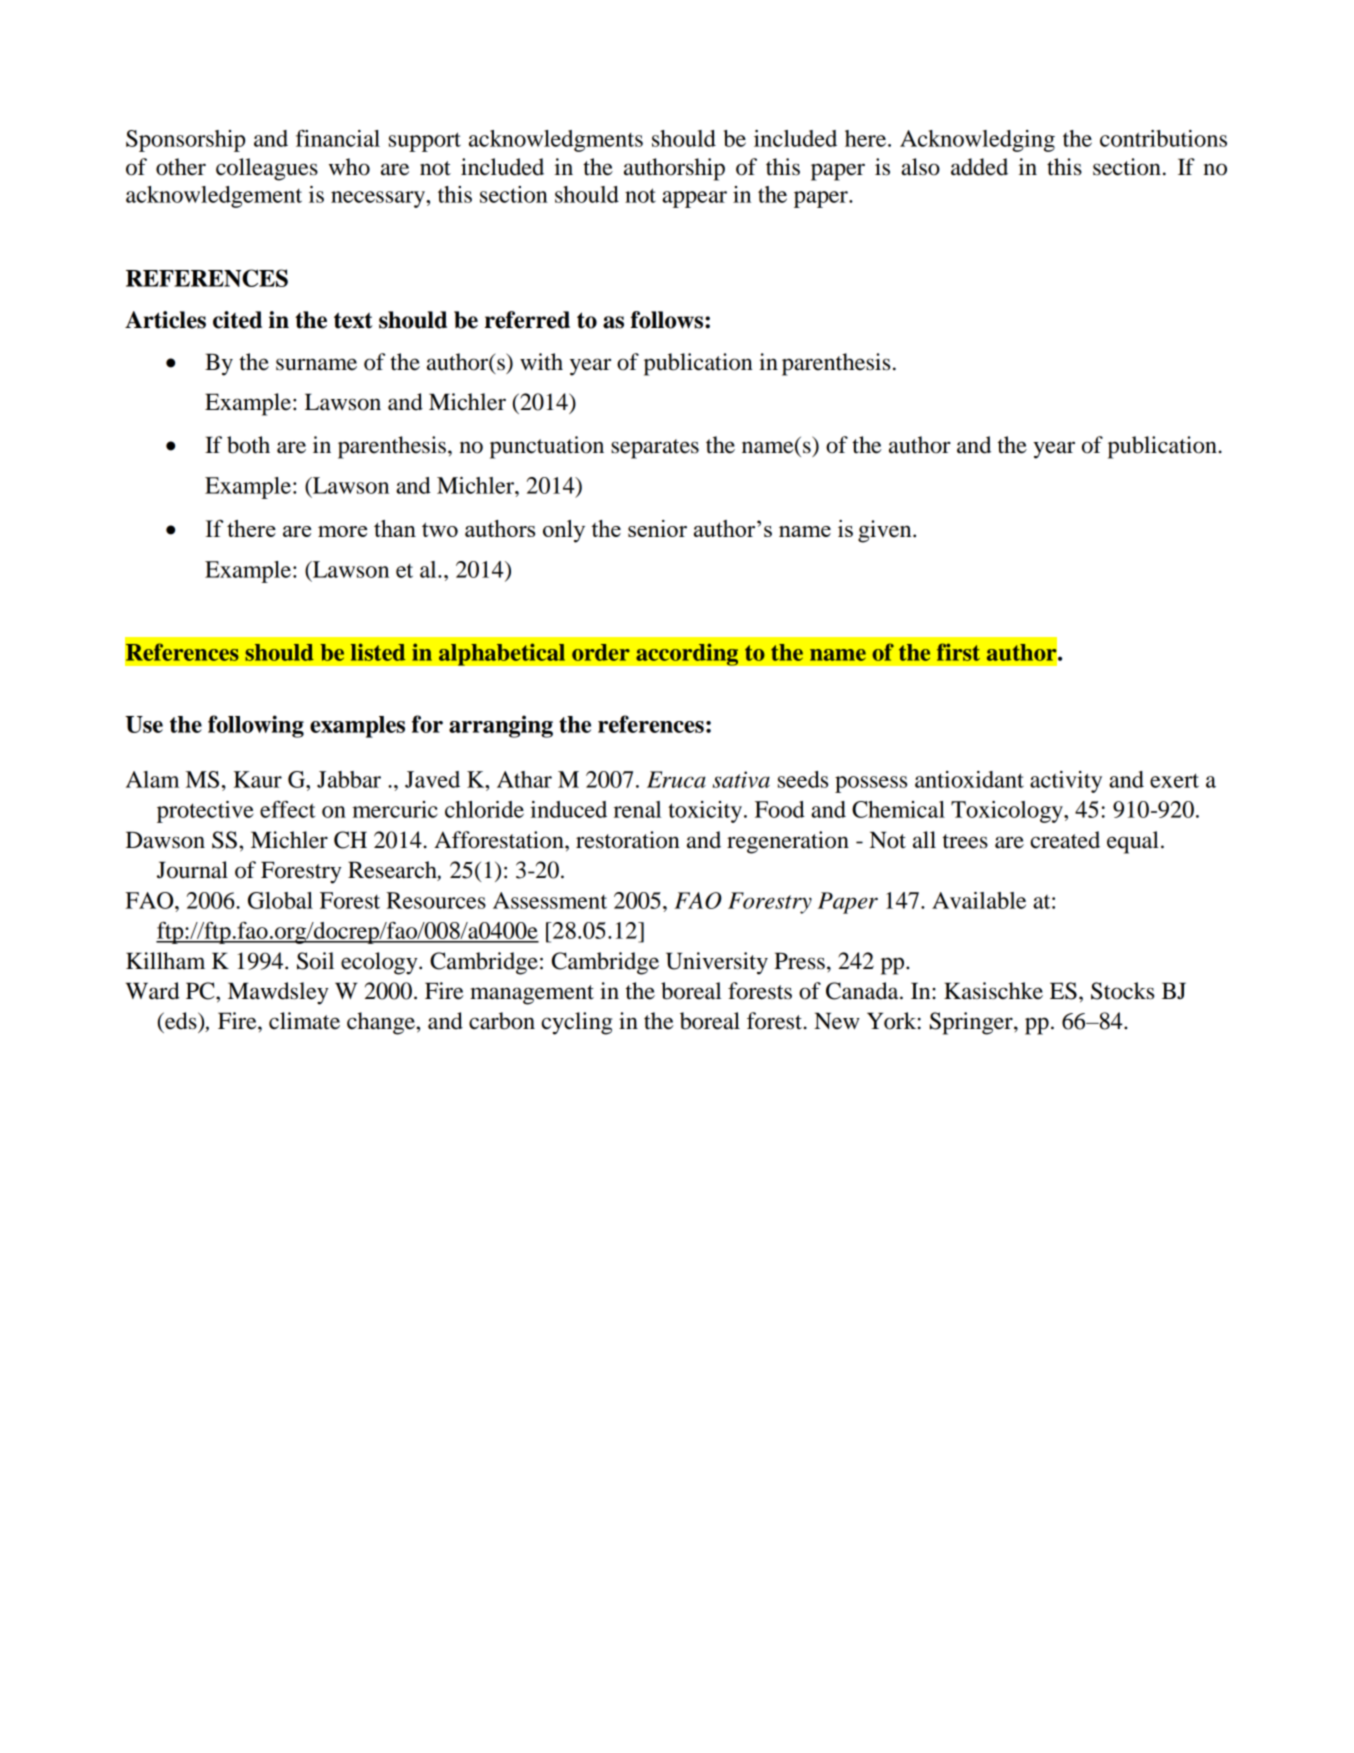 This screenshot has width=1354, height=1753. What do you see at coordinates (1122, 991) in the screenshot?
I see `Stocks` at bounding box center [1122, 991].
